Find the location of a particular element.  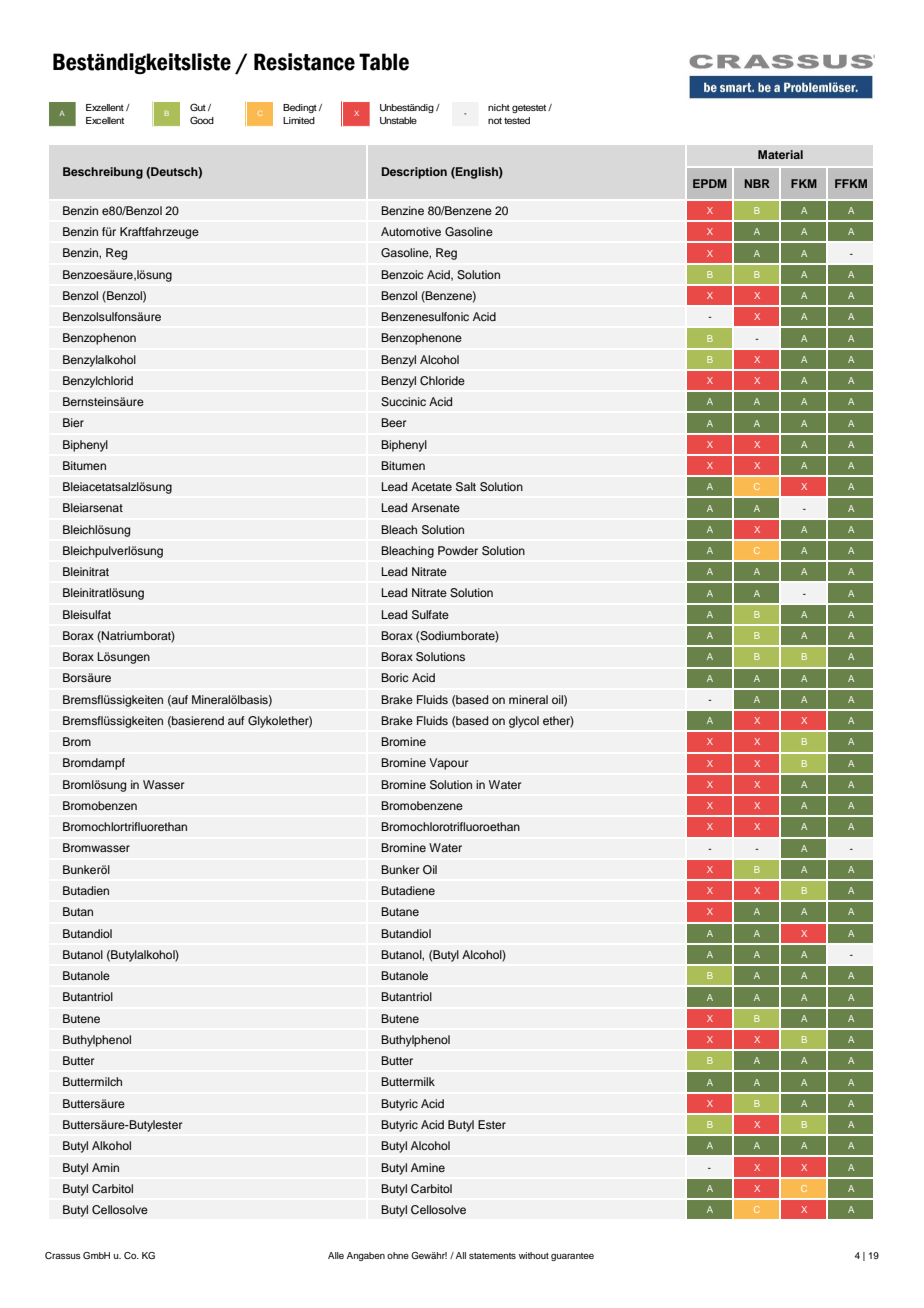

Crassus is located at coordinates (63, 1255).
